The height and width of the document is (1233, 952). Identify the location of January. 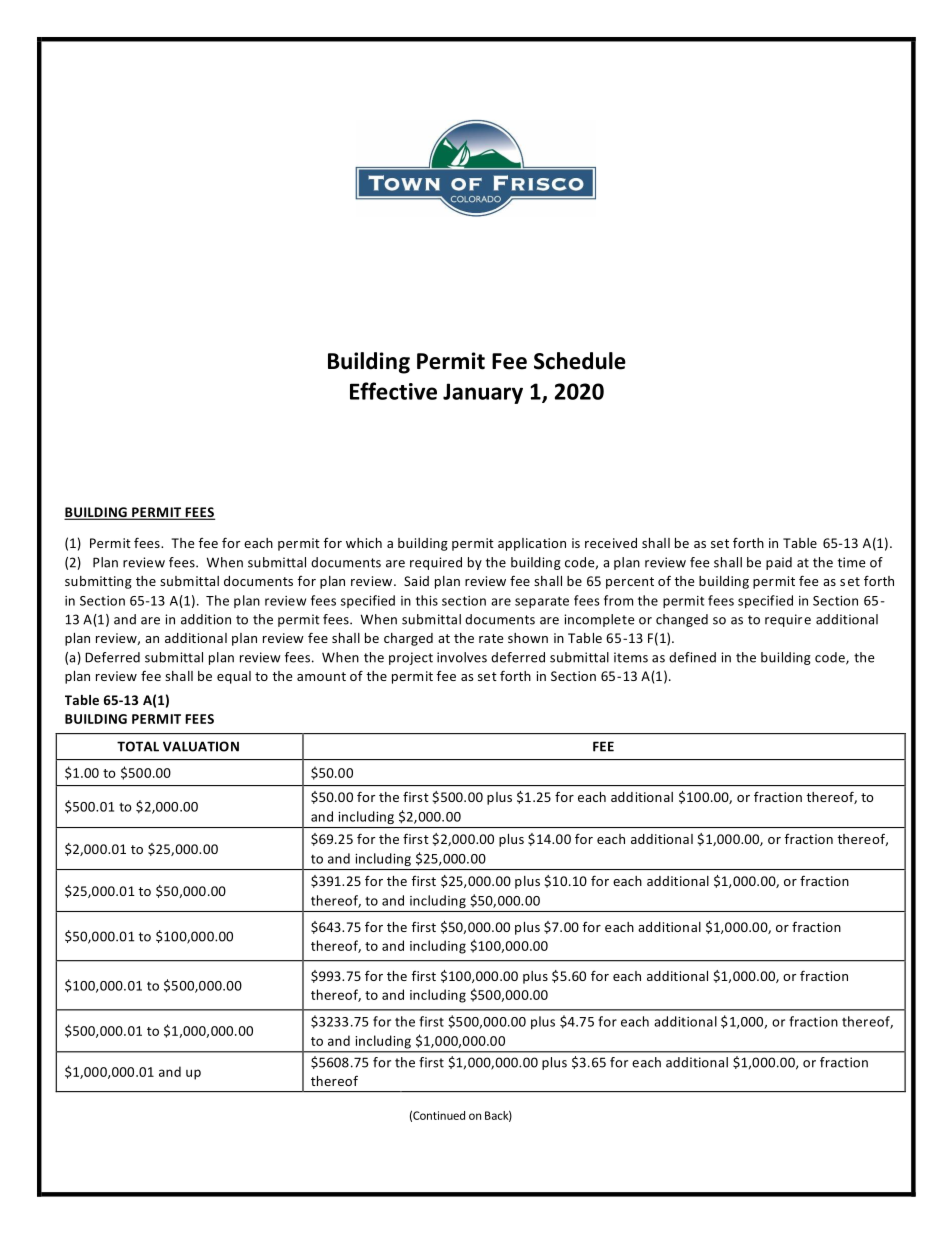
(483, 393).
